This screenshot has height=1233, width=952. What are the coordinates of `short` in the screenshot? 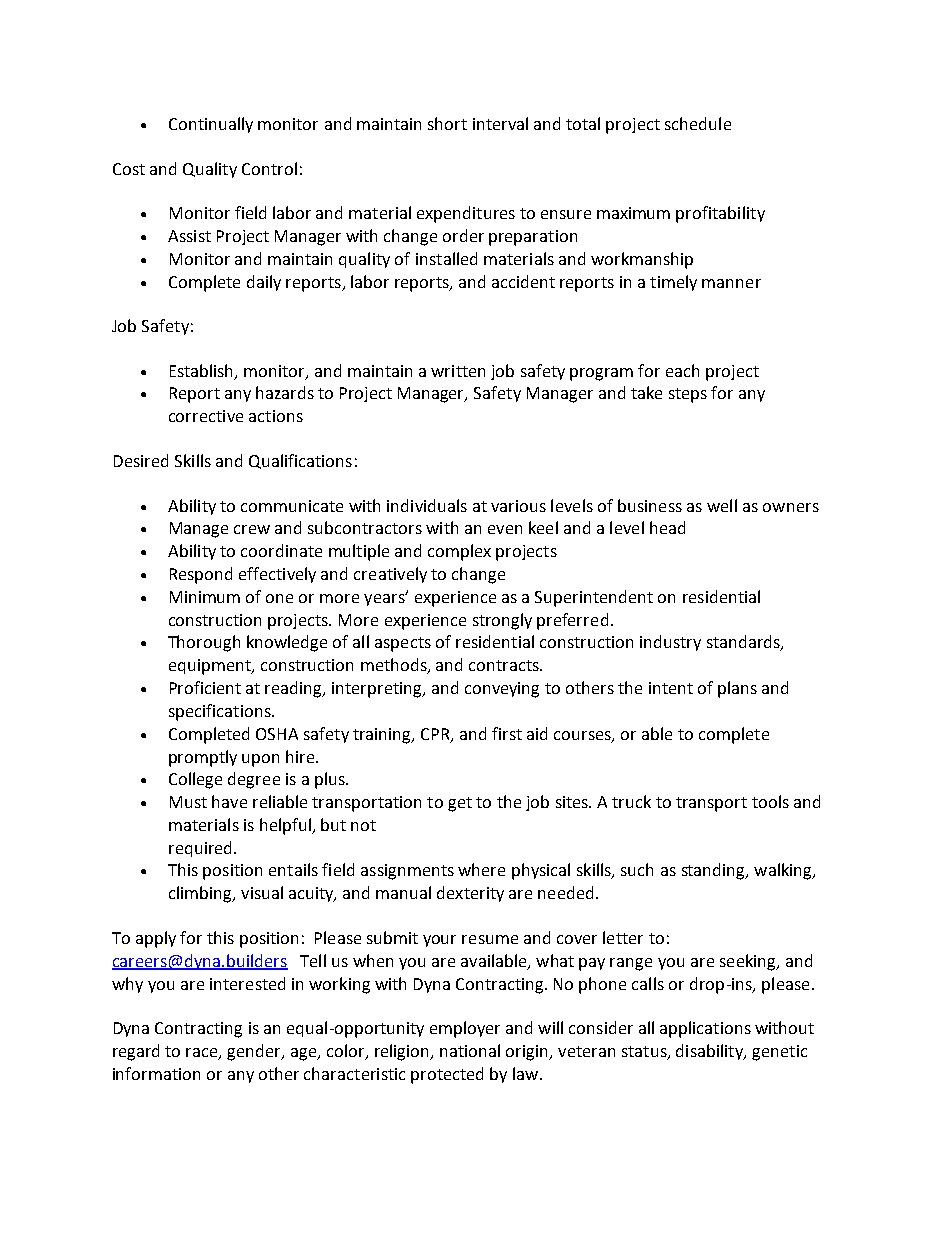 It's located at (447, 123).
